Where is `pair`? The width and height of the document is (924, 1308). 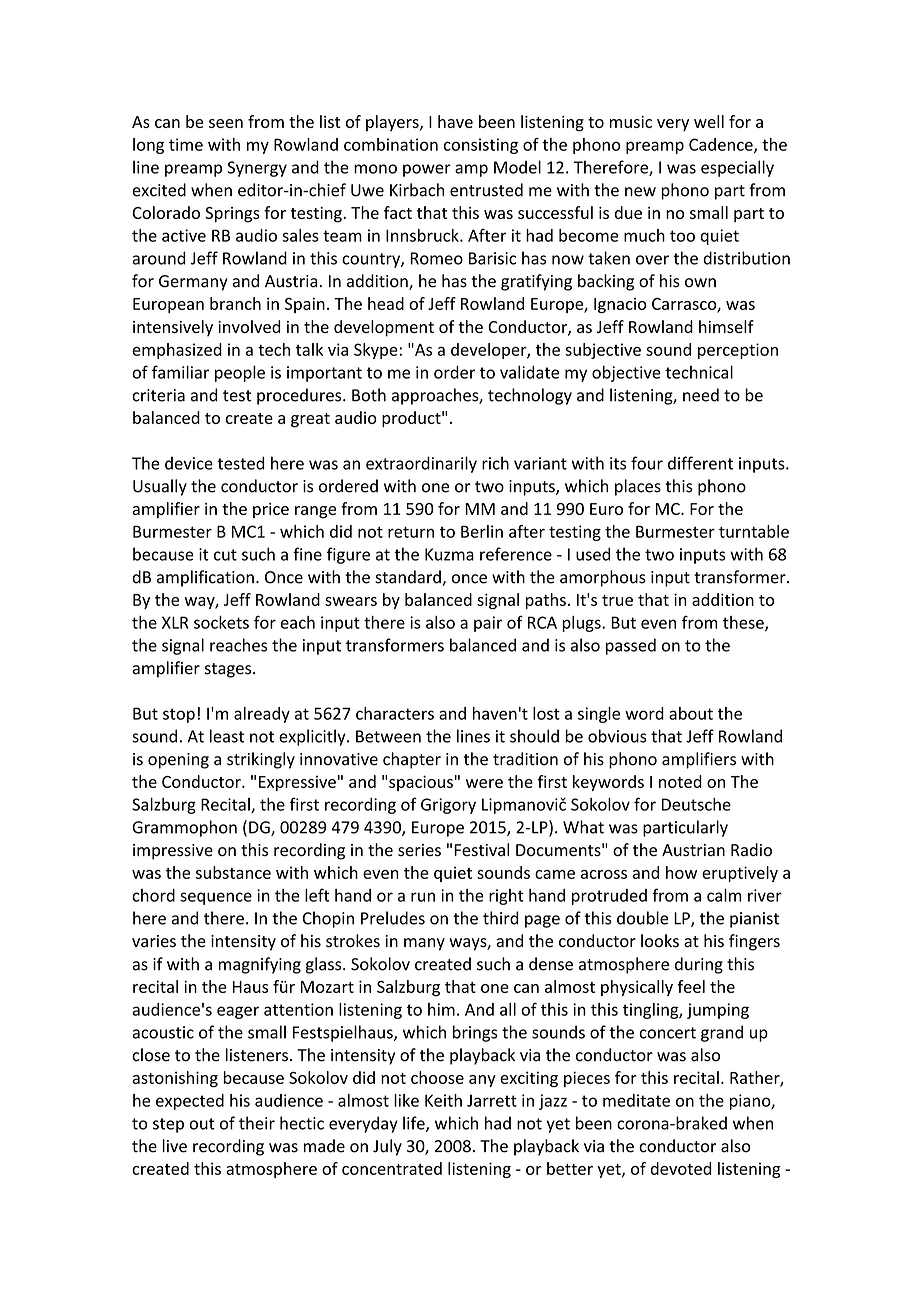 pair is located at coordinates (488, 624).
